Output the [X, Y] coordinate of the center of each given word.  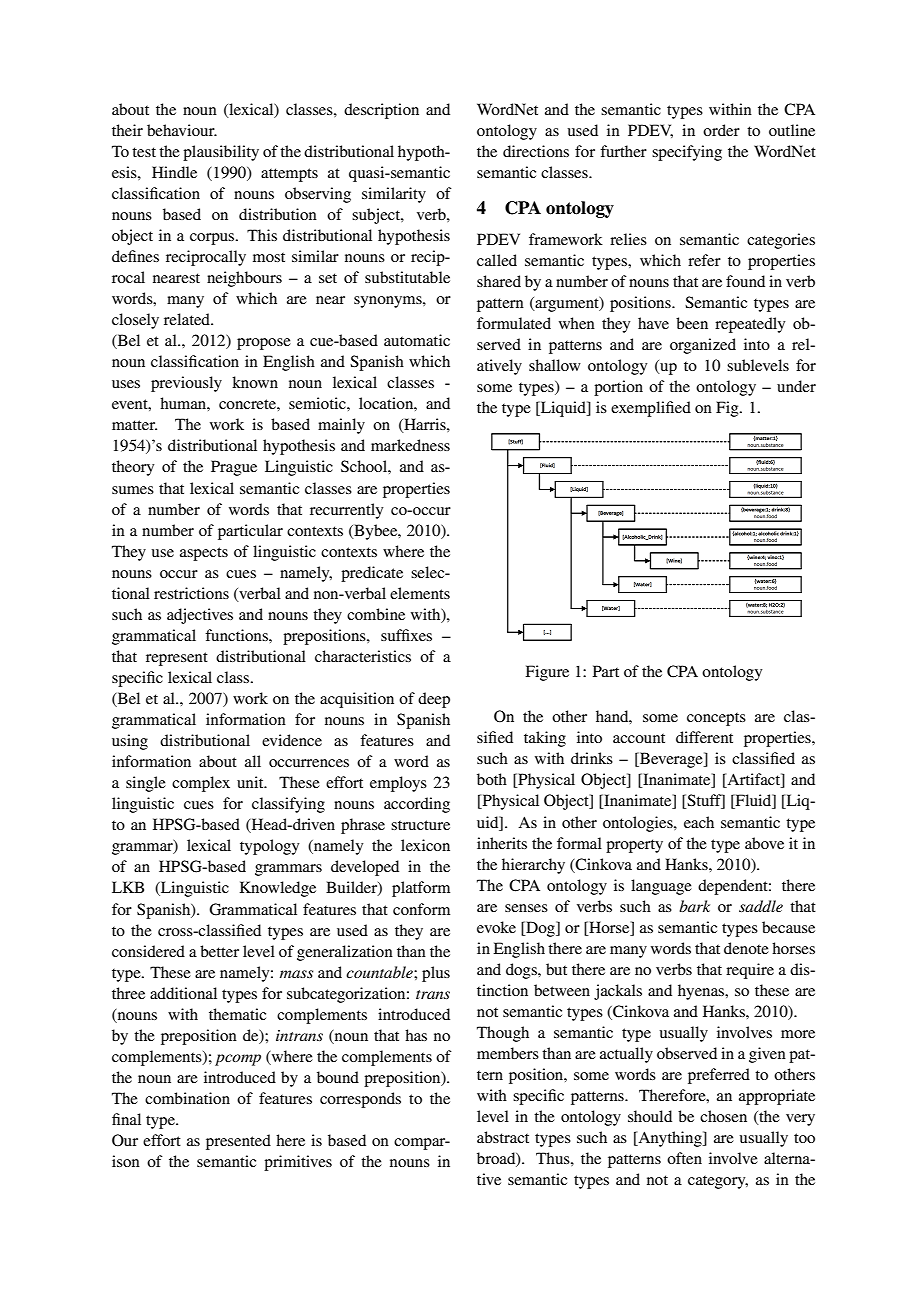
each [699, 822]
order [721, 130]
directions [536, 151]
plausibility [221, 153]
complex [201, 784]
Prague [234, 468]
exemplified [651, 409]
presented [238, 1142]
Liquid [563, 409]
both [492, 779]
